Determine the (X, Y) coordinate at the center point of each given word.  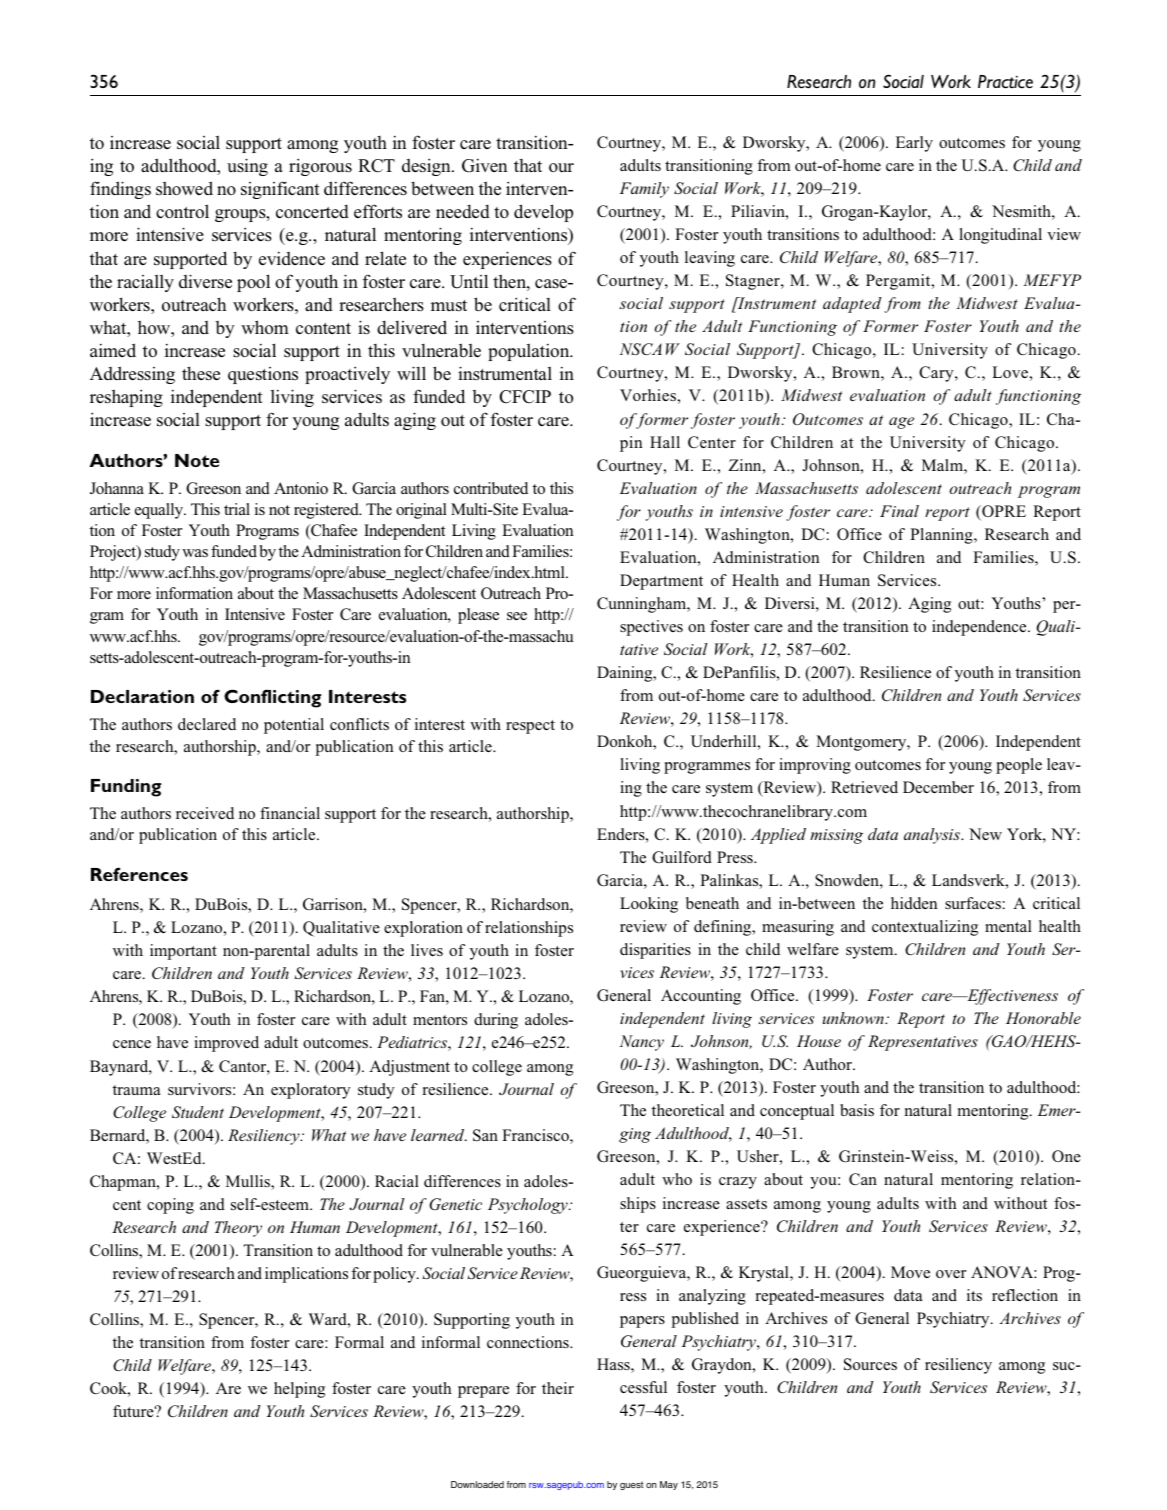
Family (644, 190)
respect (530, 727)
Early (914, 144)
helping (299, 1390)
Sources (870, 1364)
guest (631, 1485)
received (205, 813)
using (247, 167)
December (938, 787)
